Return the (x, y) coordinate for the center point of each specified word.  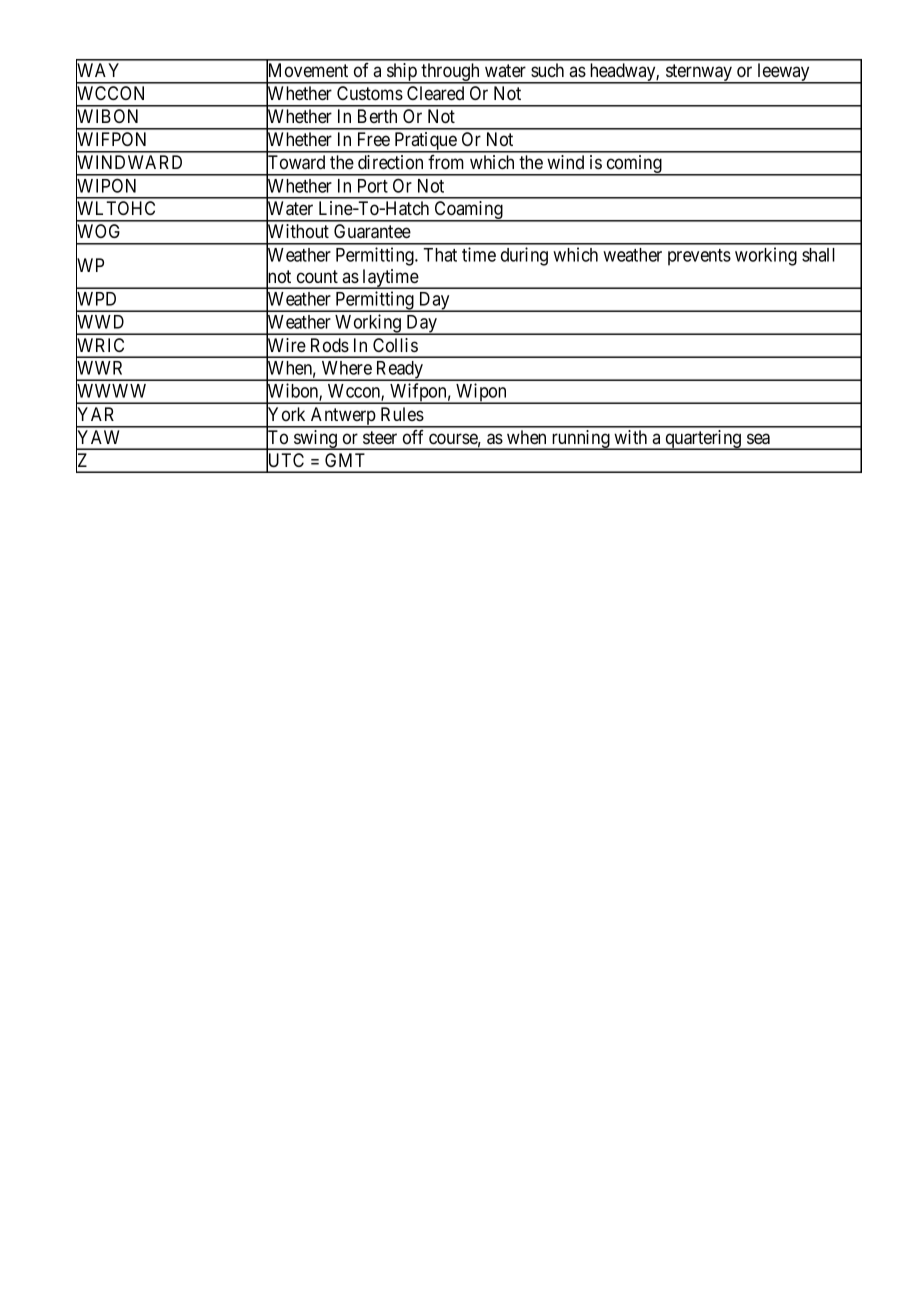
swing (316, 440)
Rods (330, 345)
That (440, 255)
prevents (699, 257)
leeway (783, 73)
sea (758, 438)
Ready (400, 371)
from (446, 162)
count (317, 277)
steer (380, 437)
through (451, 73)
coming (634, 165)
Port (373, 186)
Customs (370, 93)
